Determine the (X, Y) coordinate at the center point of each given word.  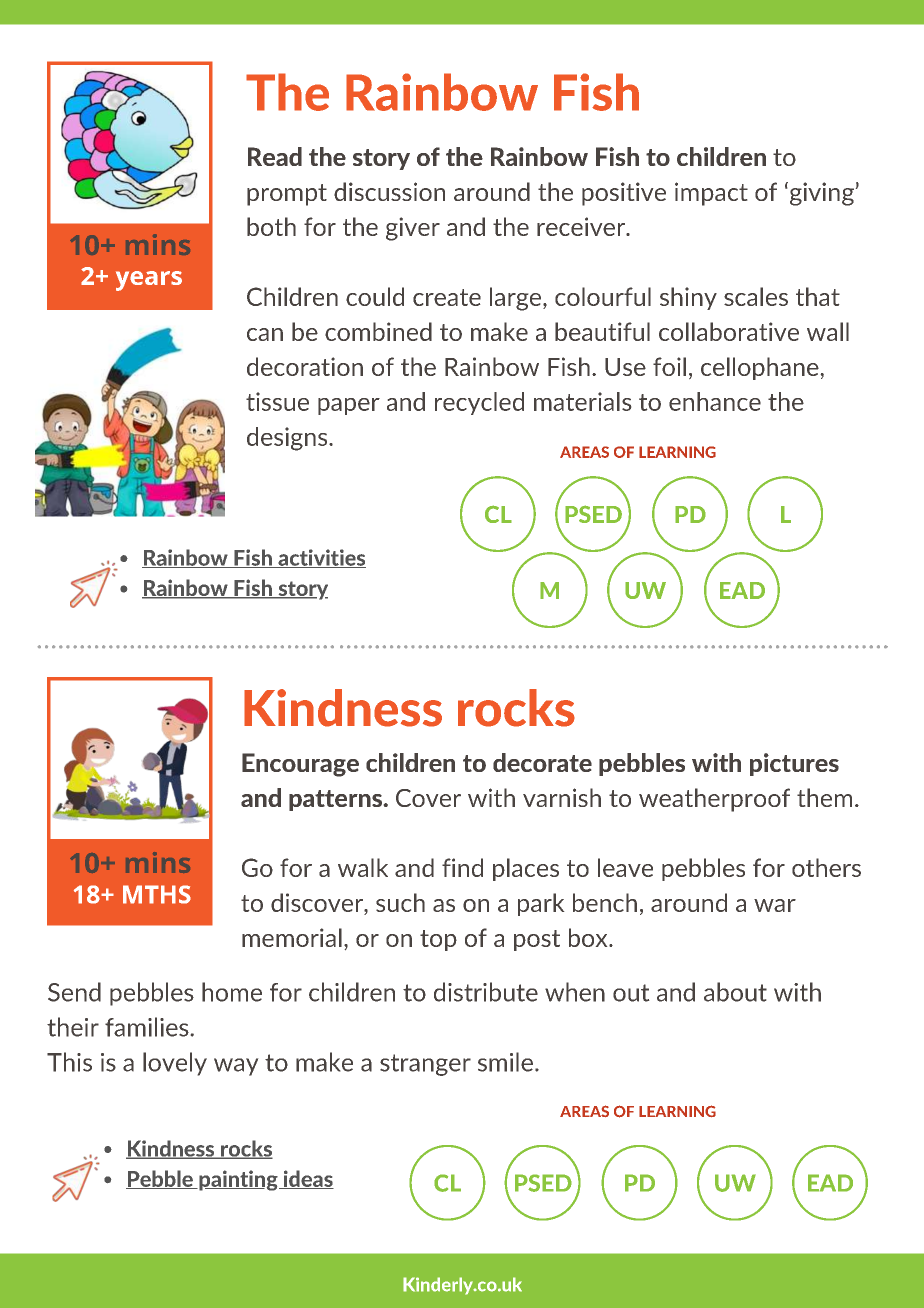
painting (238, 1180)
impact (711, 194)
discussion (389, 191)
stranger (425, 1065)
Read (275, 156)
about (735, 992)
